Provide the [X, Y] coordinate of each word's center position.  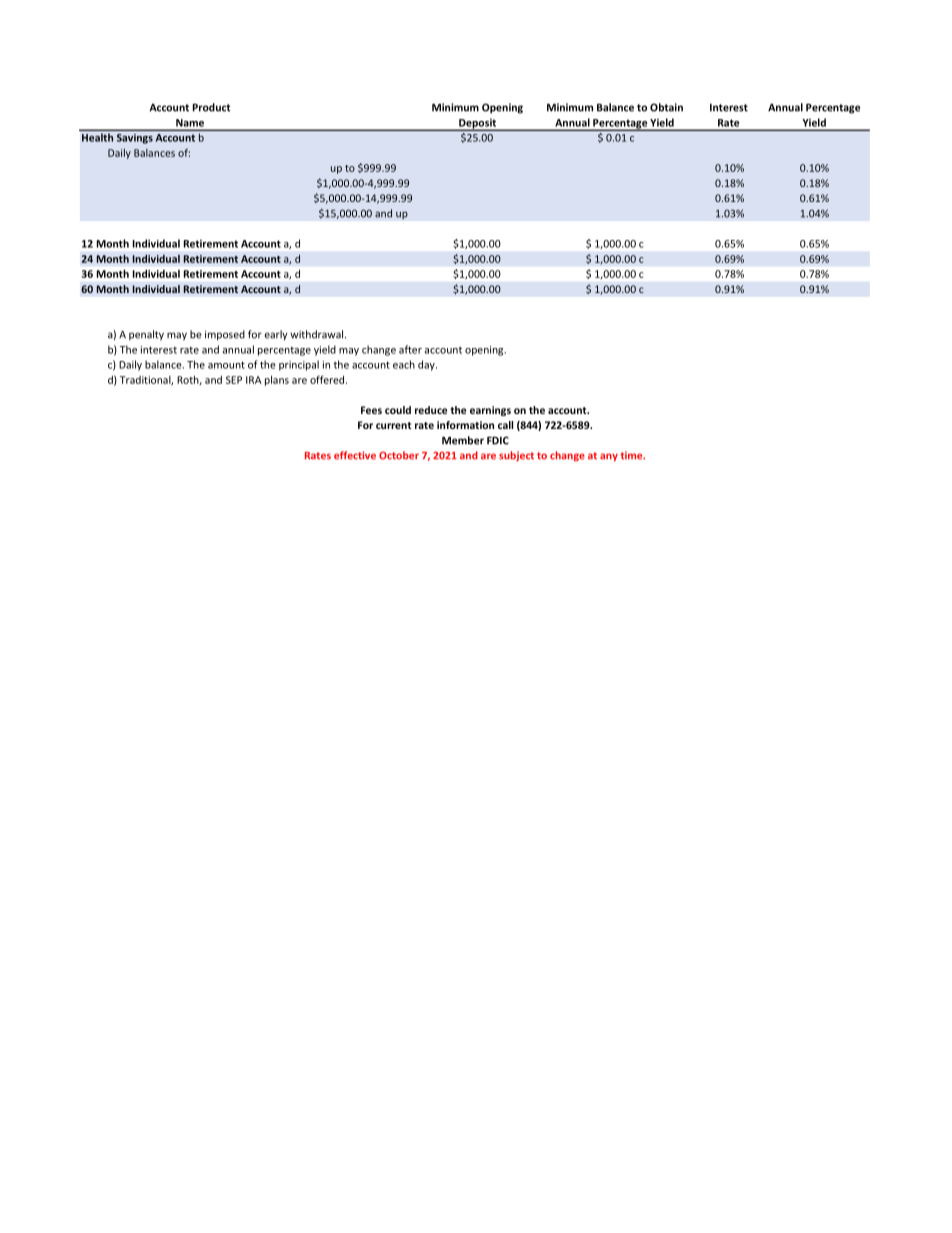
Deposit [477, 125]
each [404, 364]
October [399, 455]
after [410, 349]
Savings [135, 139]
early [276, 335]
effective [355, 455]
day [427, 365]
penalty [146, 335]
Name [190, 123]
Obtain [666, 107]
